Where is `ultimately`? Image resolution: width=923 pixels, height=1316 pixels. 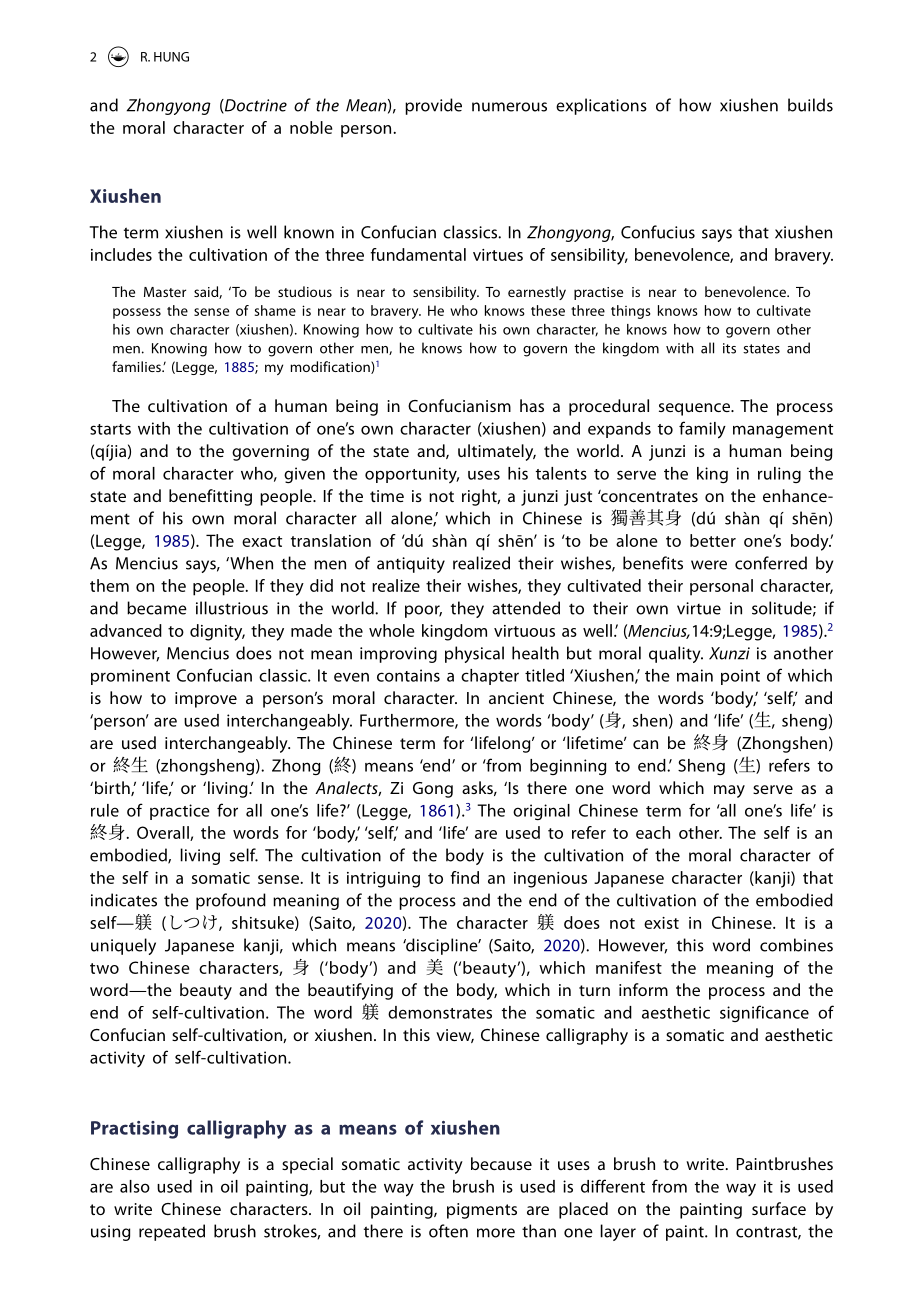
ultimately is located at coordinates (497, 452).
